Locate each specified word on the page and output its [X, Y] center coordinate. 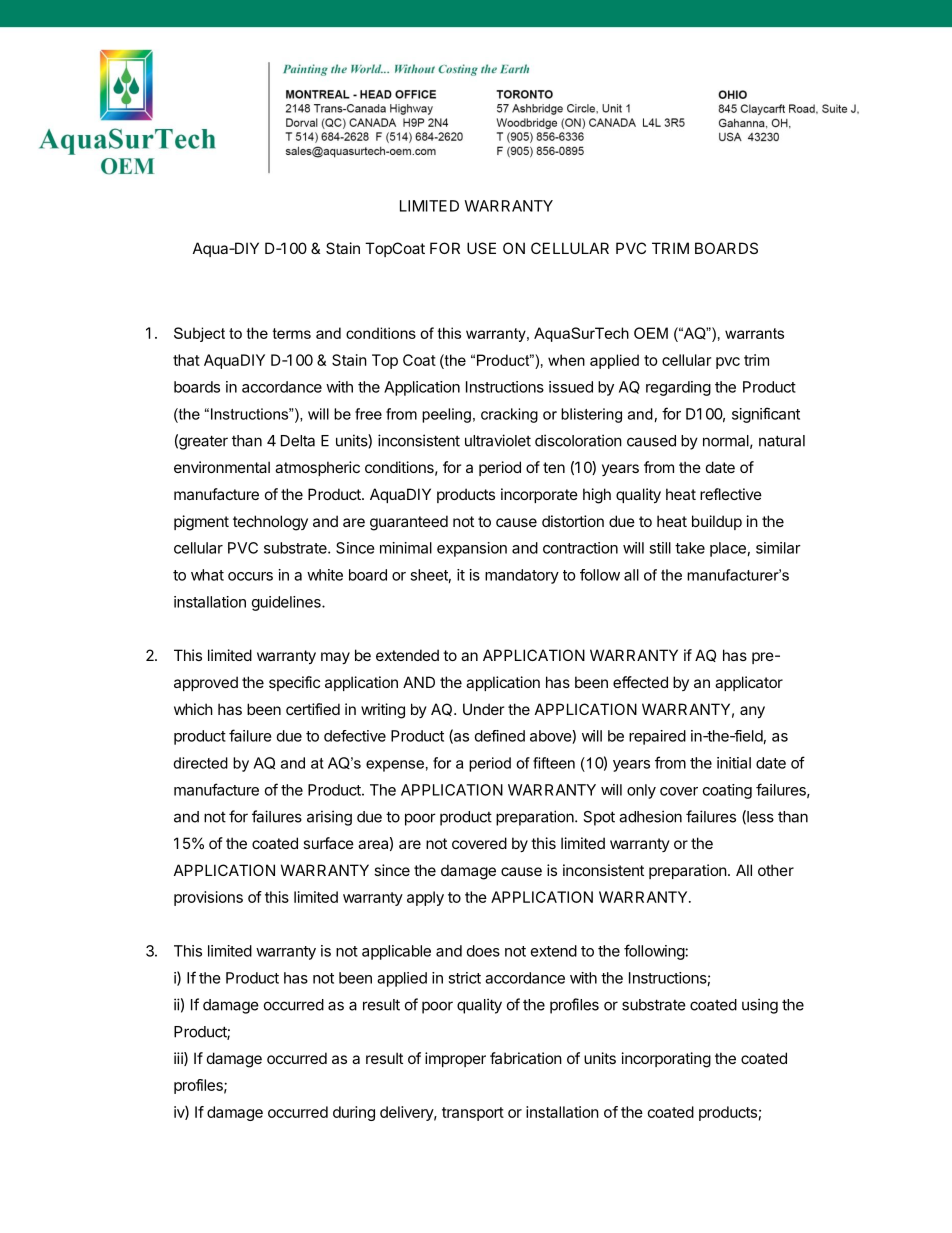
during [354, 1113]
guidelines [287, 603]
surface [328, 843]
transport [473, 1114]
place [728, 549]
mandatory [522, 576]
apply [425, 898]
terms [292, 333]
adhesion [650, 816]
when [566, 360]
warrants [754, 333]
